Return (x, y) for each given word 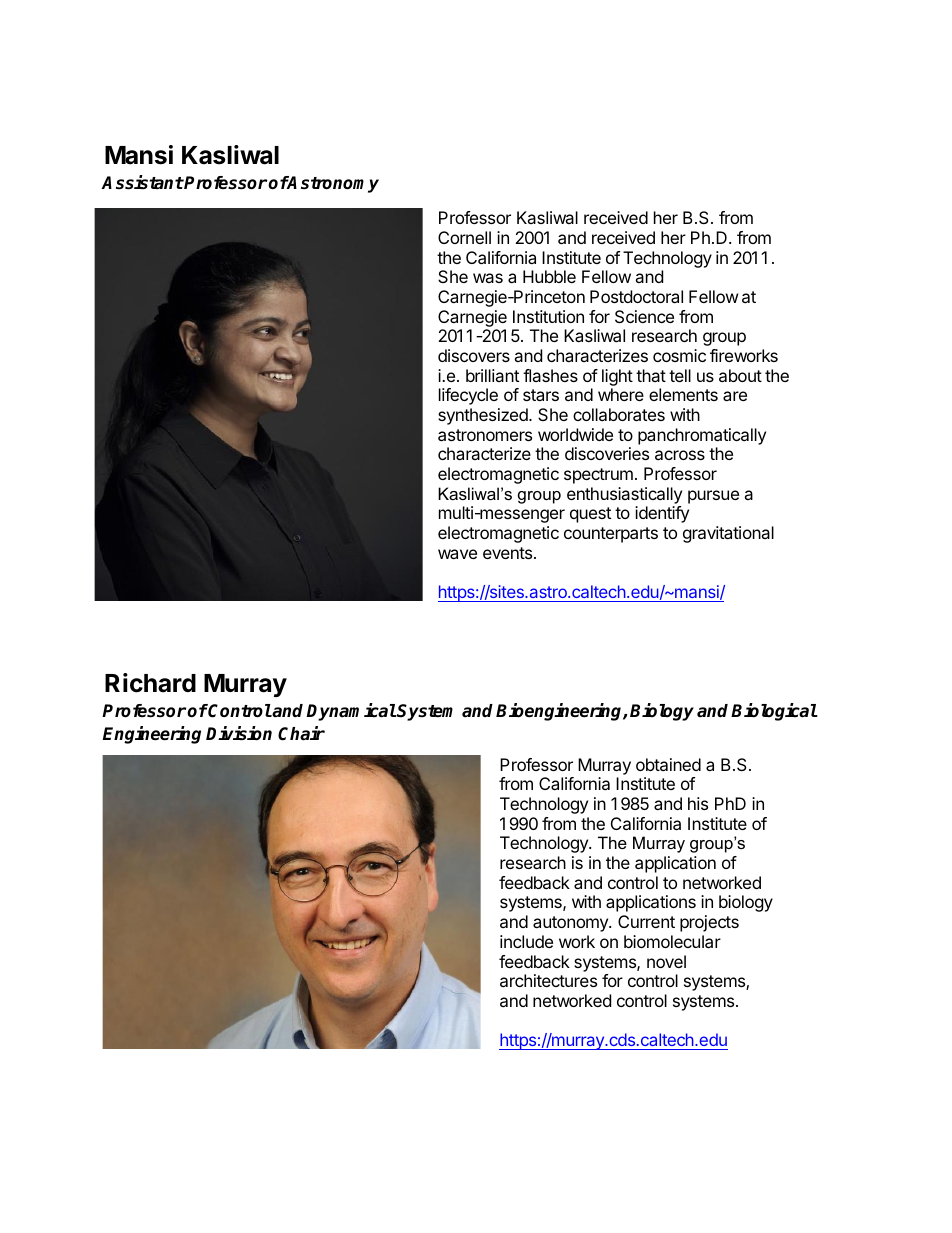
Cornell (464, 237)
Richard (150, 683)
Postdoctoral (636, 296)
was (488, 278)
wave (457, 554)
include (526, 941)
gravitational (728, 534)
